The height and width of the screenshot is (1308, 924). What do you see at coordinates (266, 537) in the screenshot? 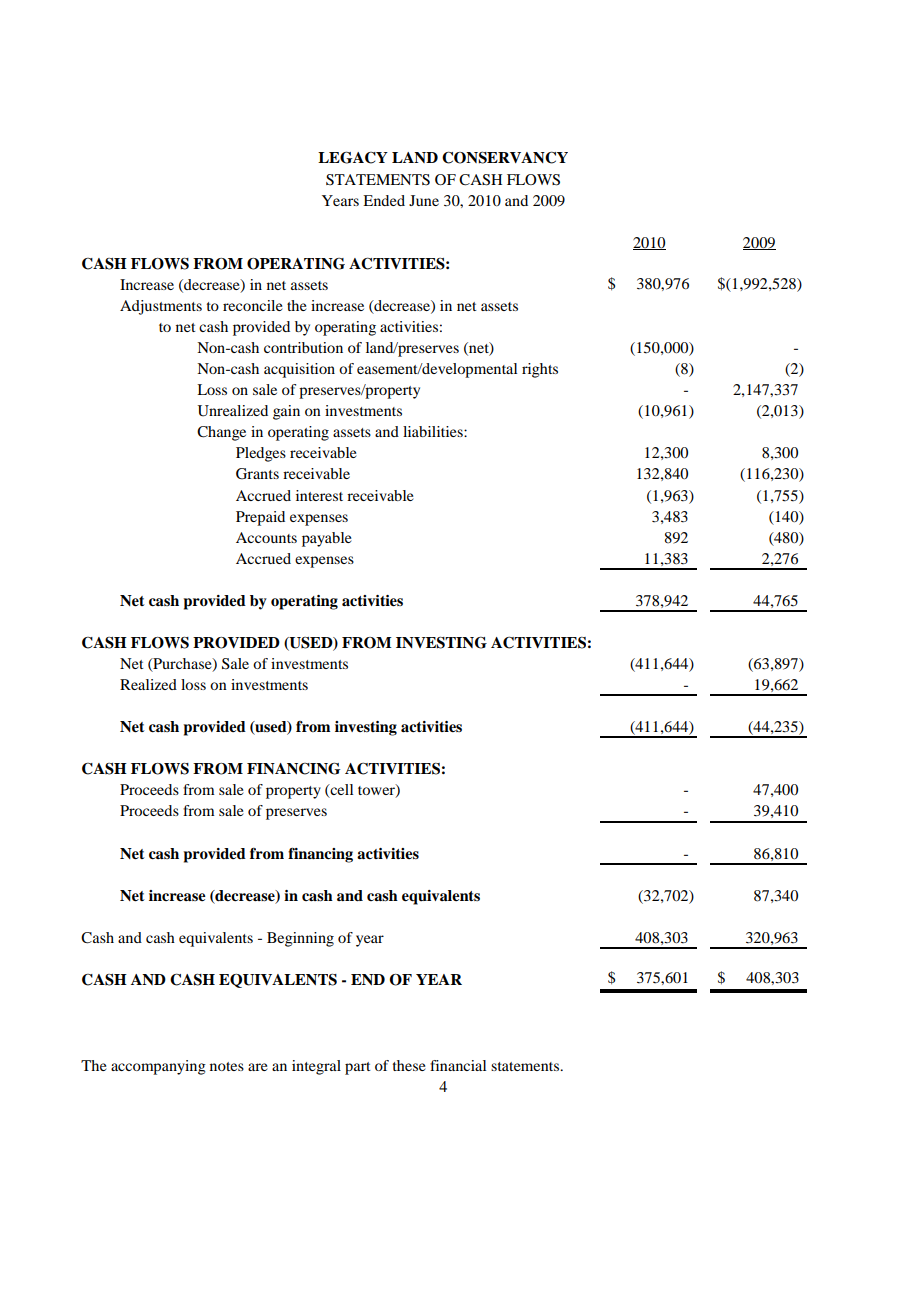
I see `Accounts` at bounding box center [266, 537].
